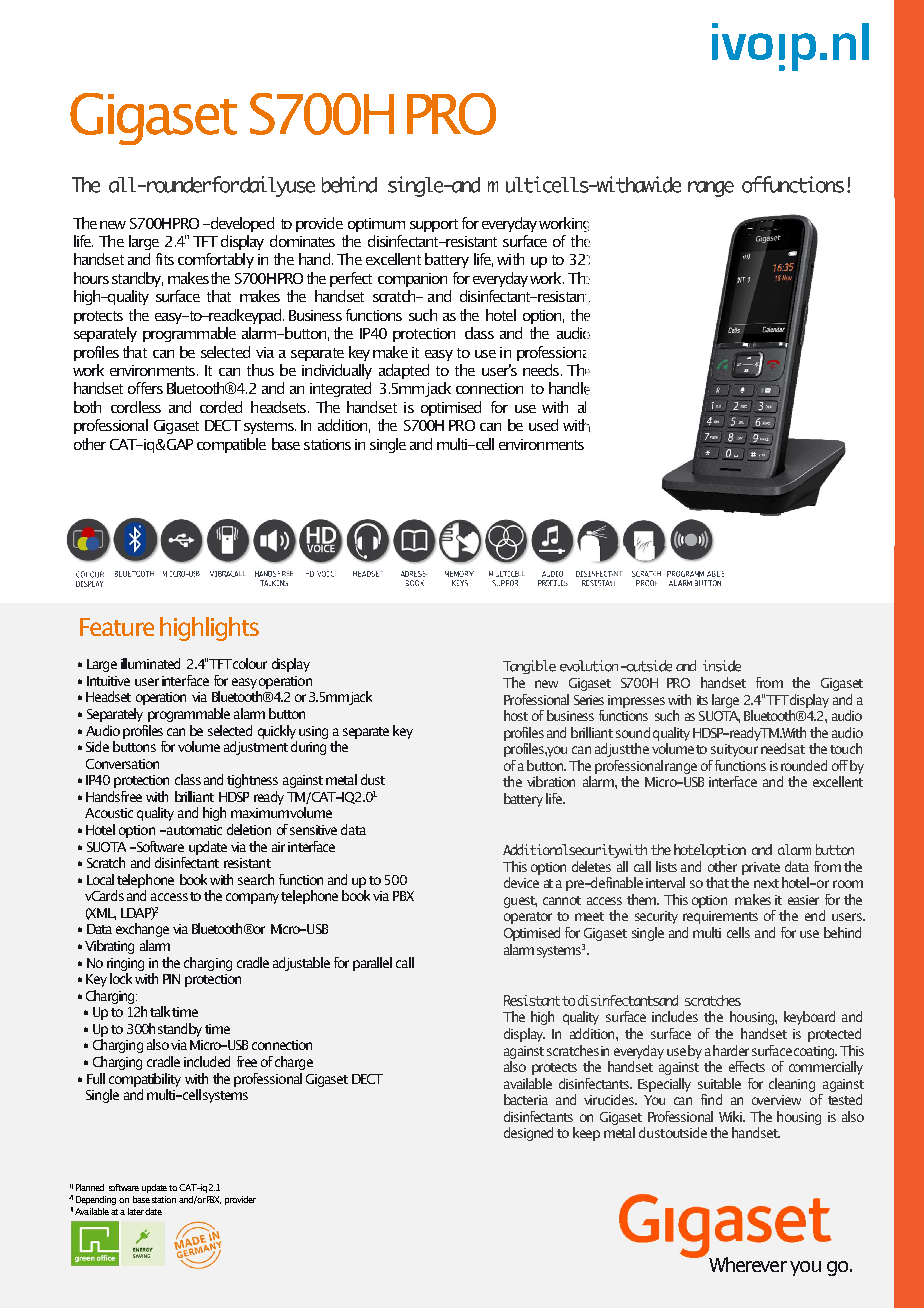 This screenshot has height=1308, width=924. What do you see at coordinates (528, 1134) in the screenshot?
I see `designed` at bounding box center [528, 1134].
